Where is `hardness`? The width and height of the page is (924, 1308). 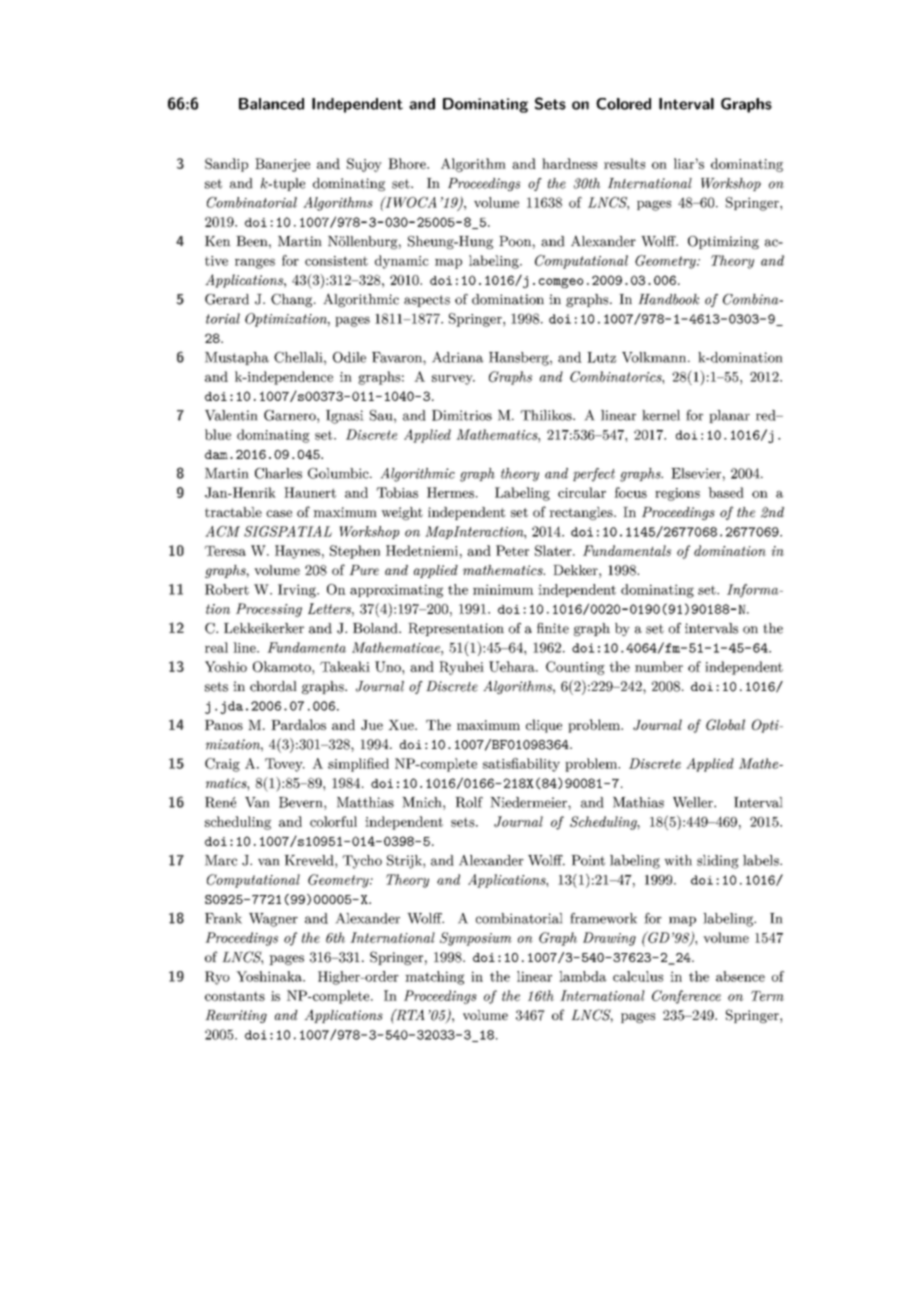 hardness is located at coordinates (569, 163).
